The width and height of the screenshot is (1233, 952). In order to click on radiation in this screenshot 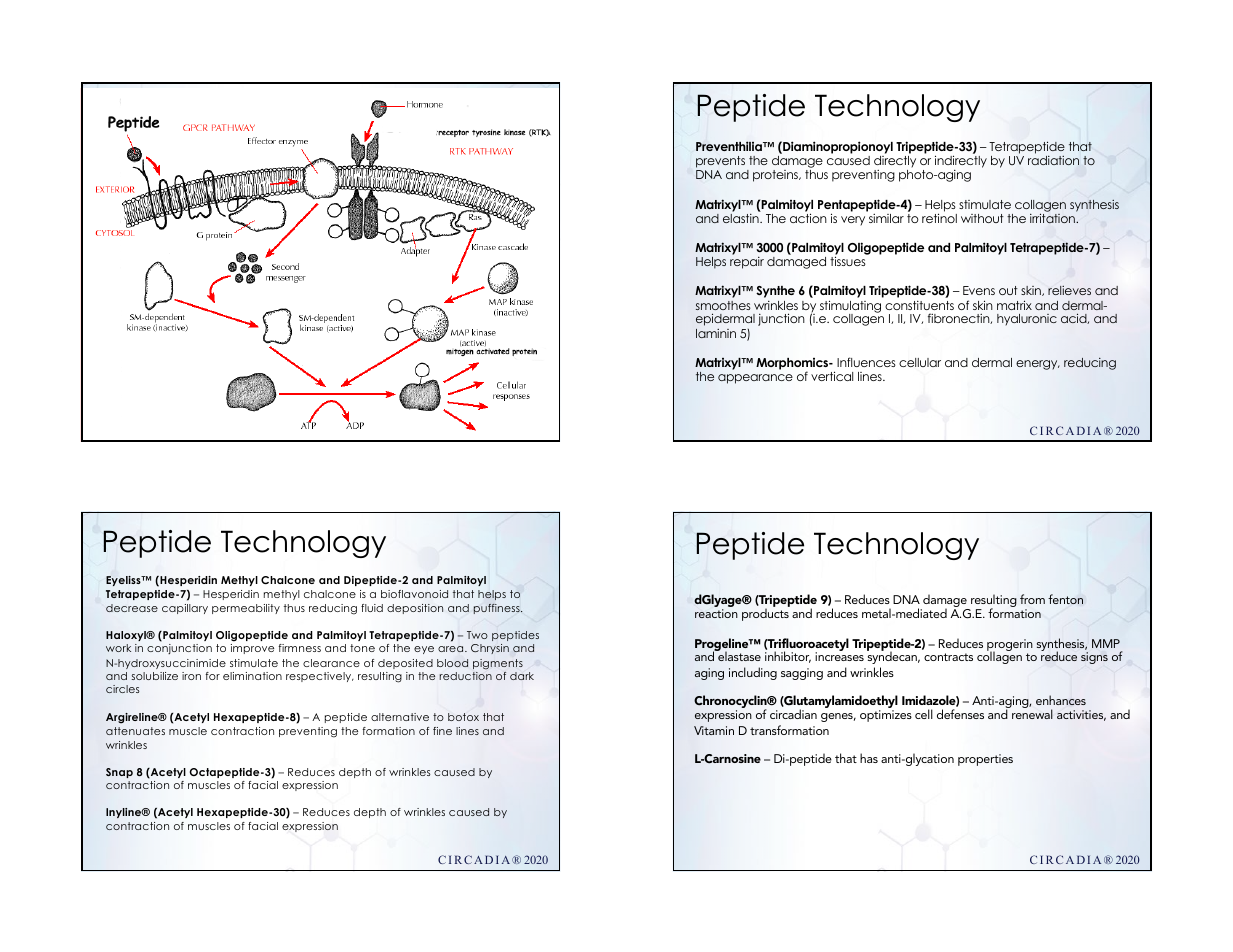, I will do `click(1053, 160)`.
